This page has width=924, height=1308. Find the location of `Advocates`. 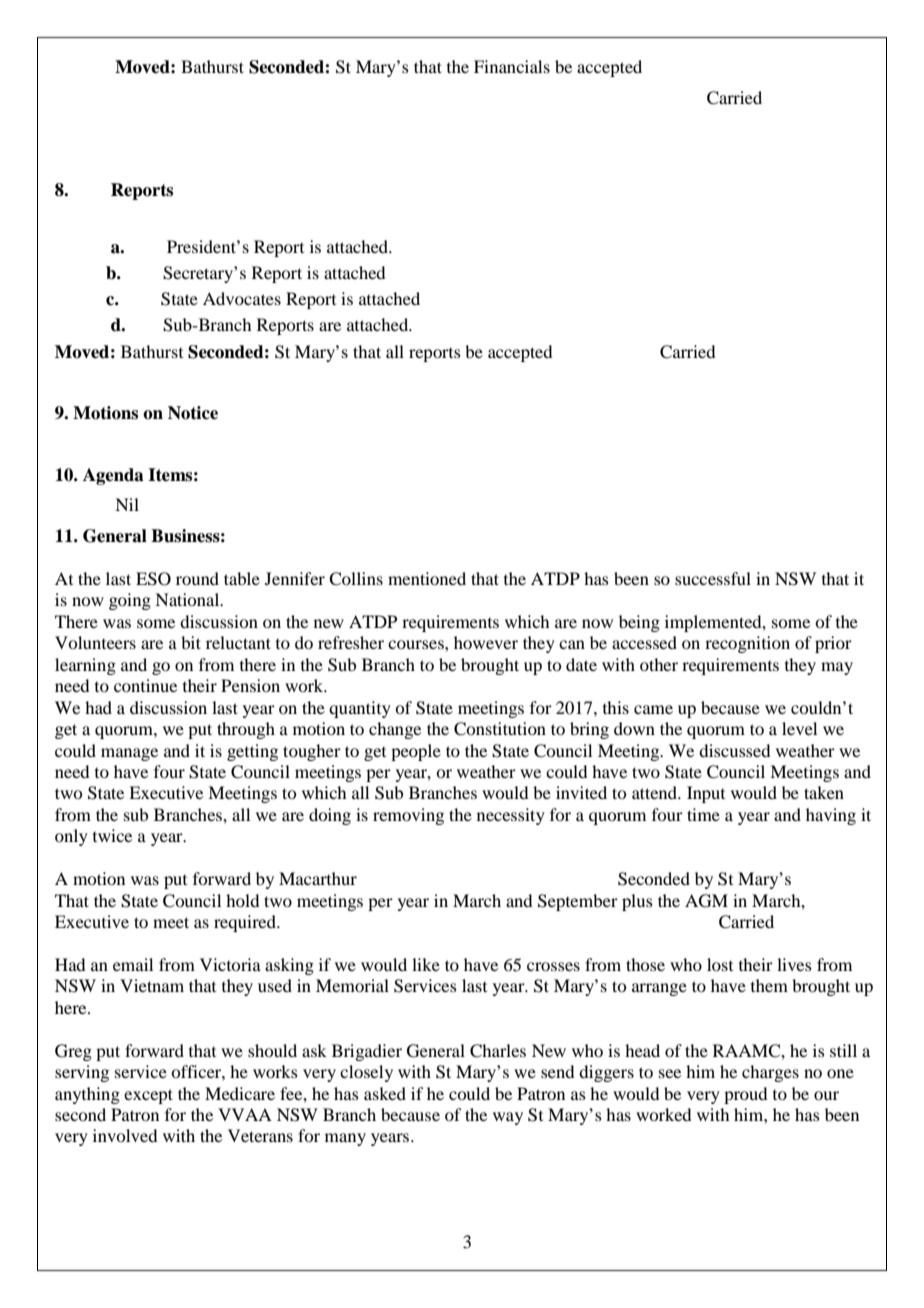

Advocates is located at coordinates (242, 298).
